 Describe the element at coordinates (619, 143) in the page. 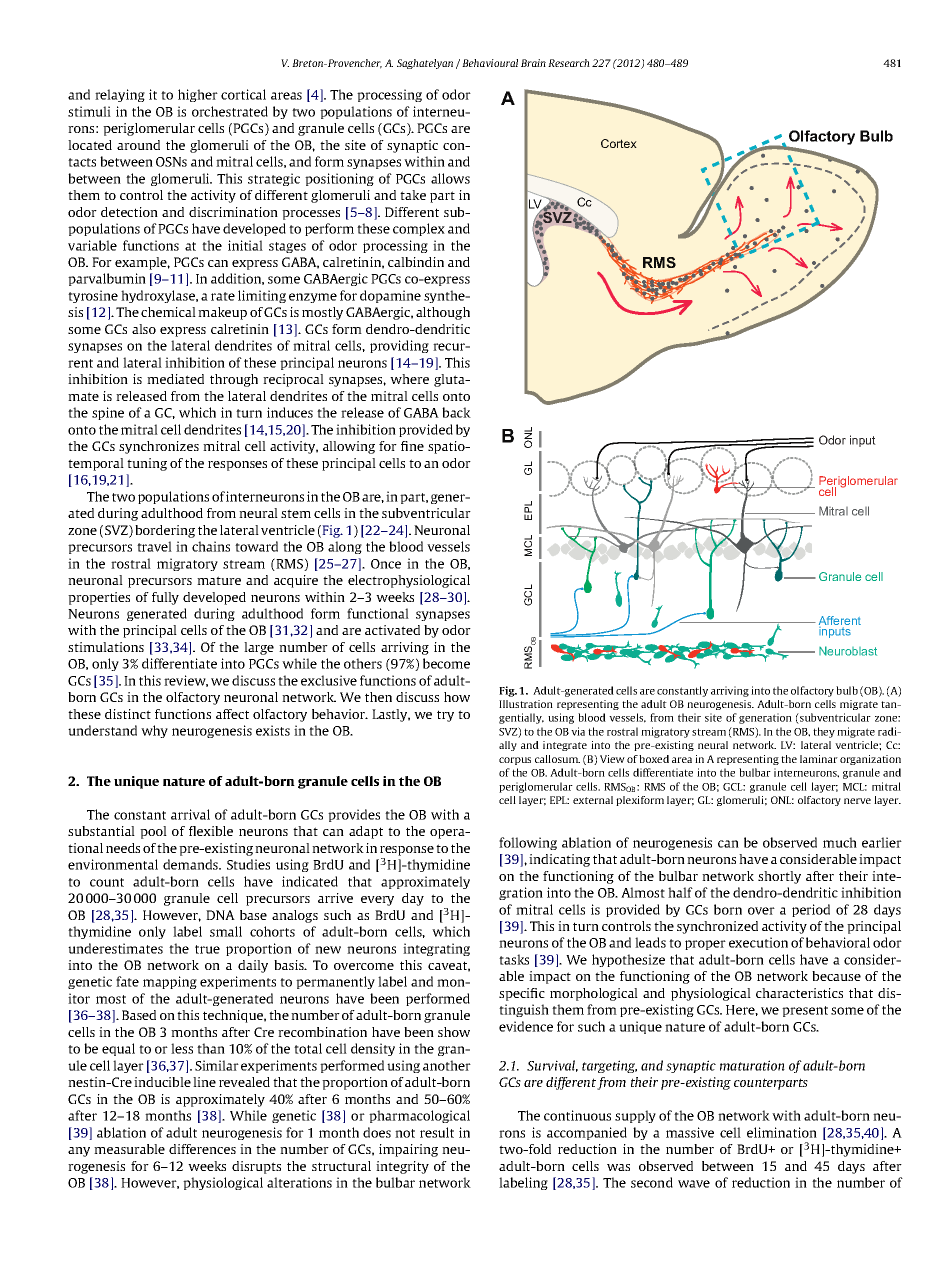

I see `Cortex` at that location.
